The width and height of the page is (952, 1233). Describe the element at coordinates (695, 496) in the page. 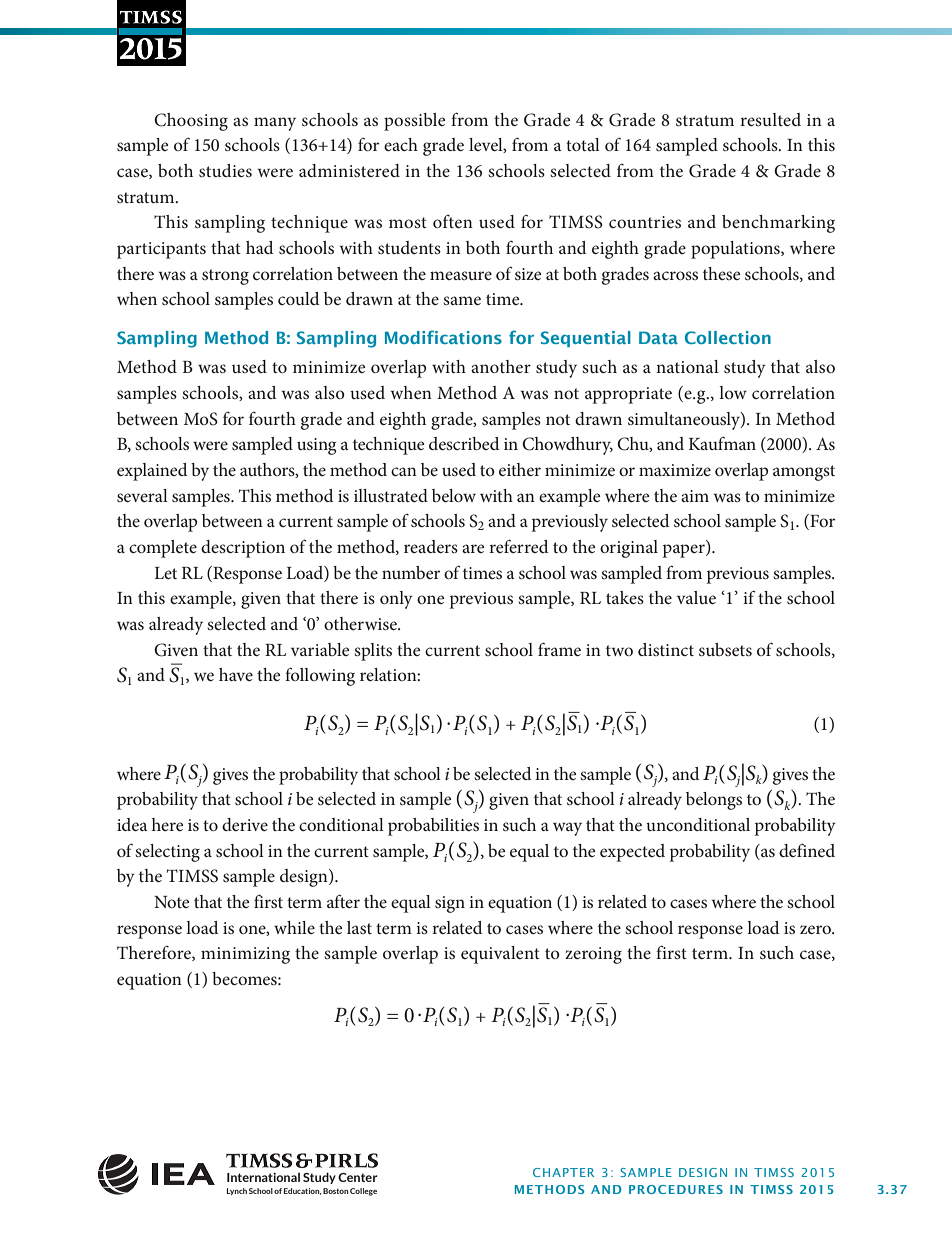

I see `aim` at that location.
